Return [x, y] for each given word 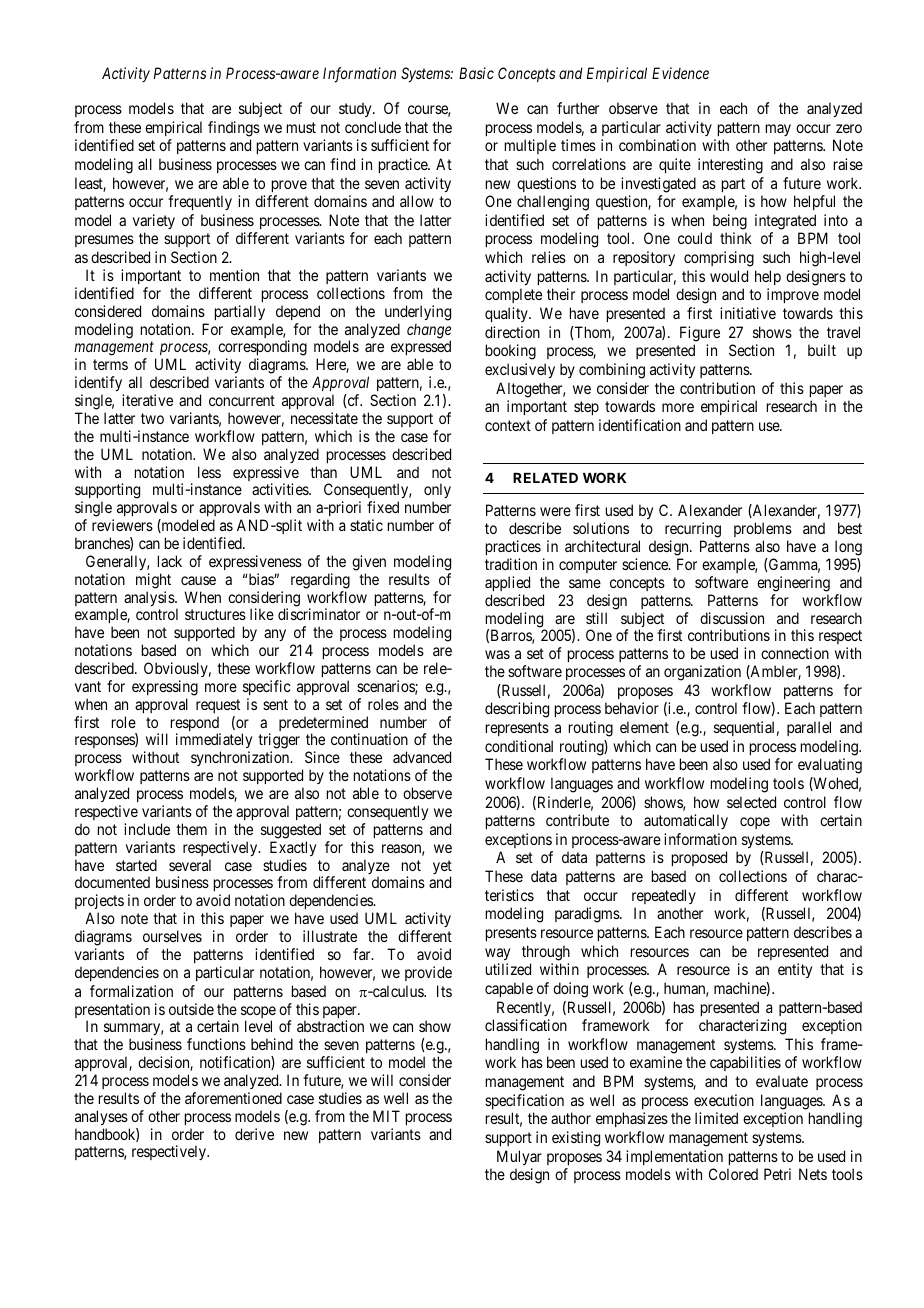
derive [254, 1134]
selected [751, 802]
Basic [476, 73]
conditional [519, 746]
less [209, 472]
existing [576, 1139]
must [301, 127]
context [508, 425]
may [778, 130]
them [191, 829]
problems [763, 531]
